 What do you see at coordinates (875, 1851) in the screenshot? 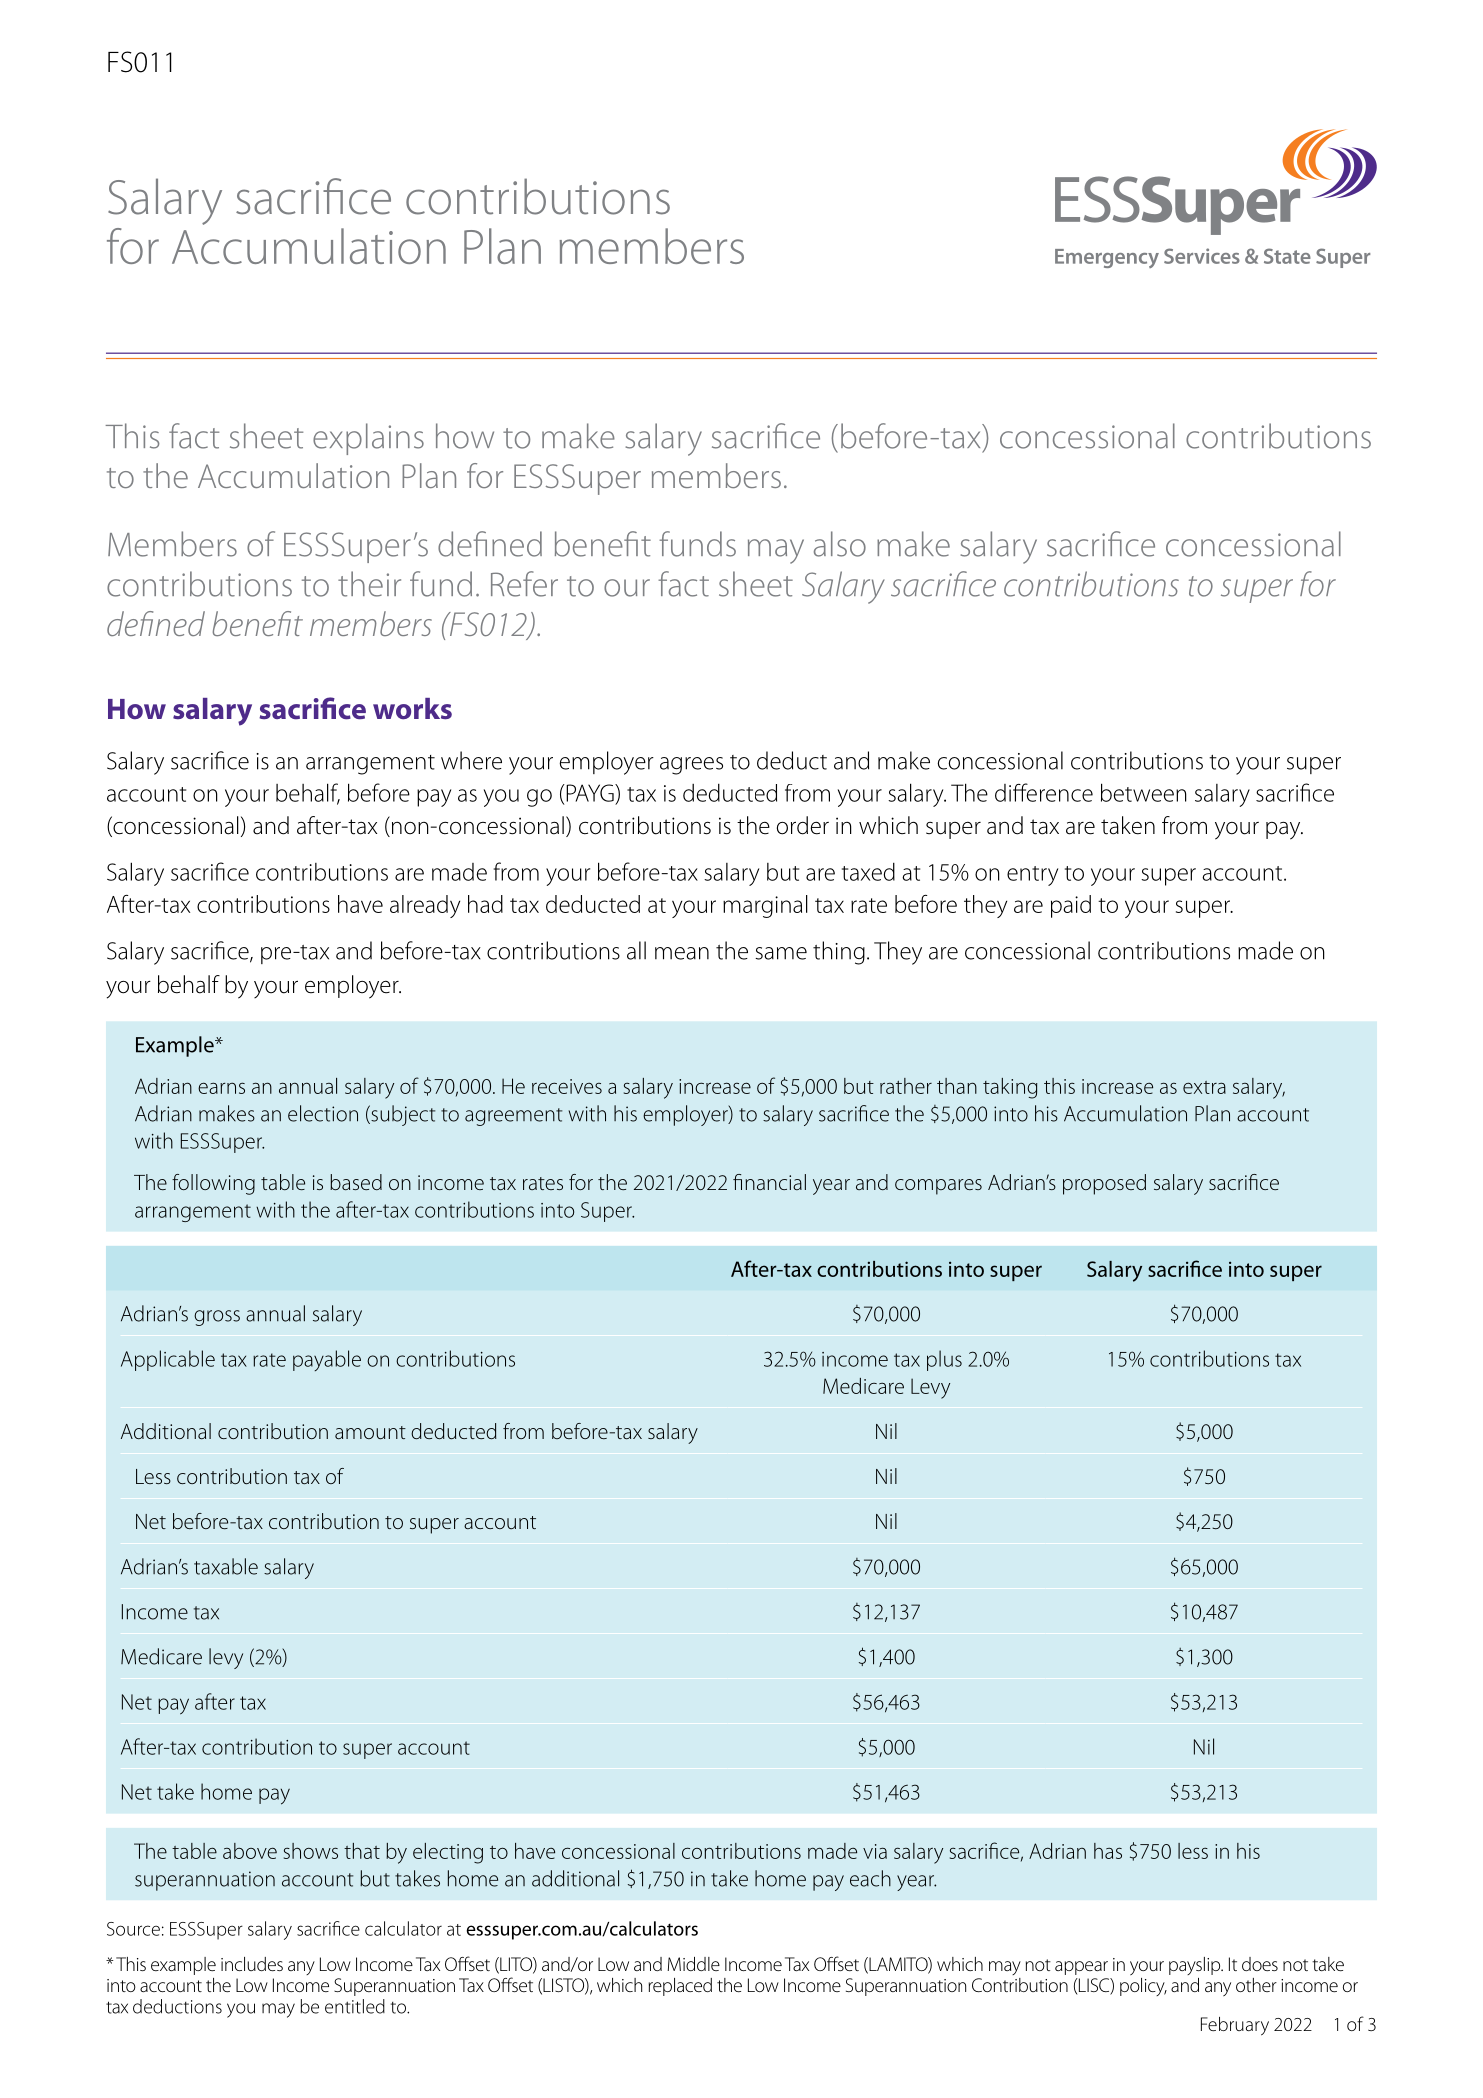
I see `via` at bounding box center [875, 1851].
